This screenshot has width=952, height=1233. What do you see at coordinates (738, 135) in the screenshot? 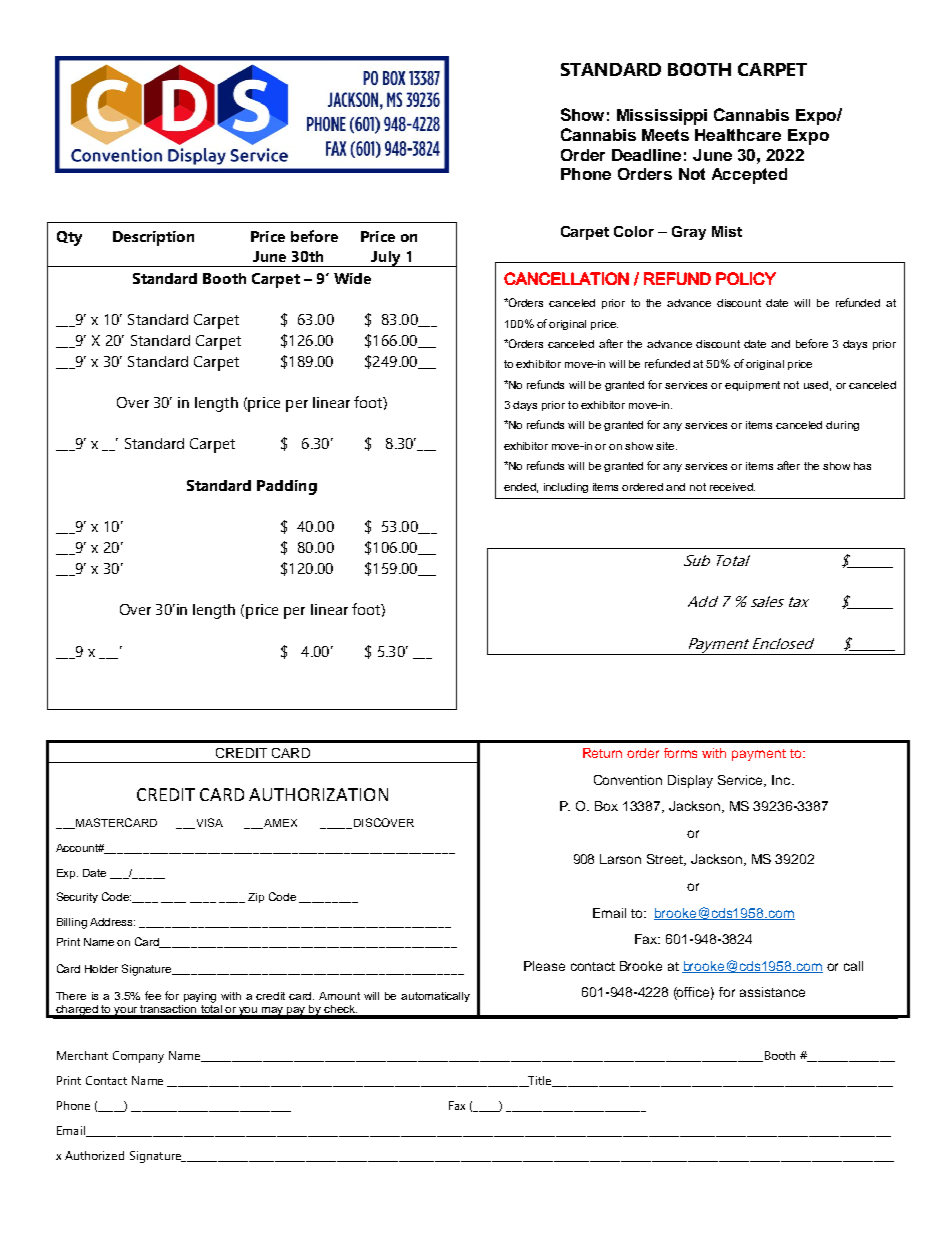
I see `Healthcare` at bounding box center [738, 135].
